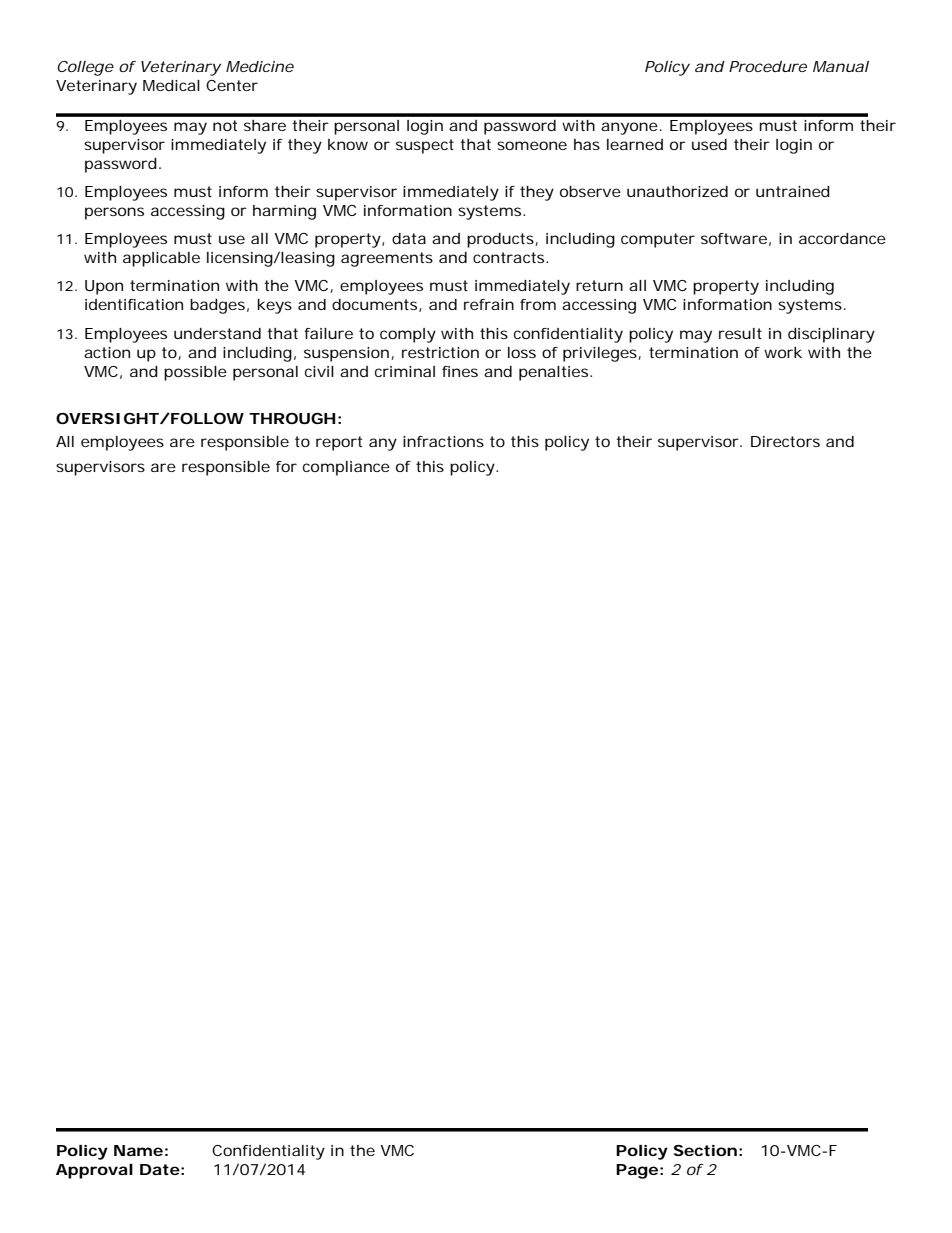 This page has height=1233, width=952. Describe the element at coordinates (553, 373) in the page. I see `penalties` at that location.
